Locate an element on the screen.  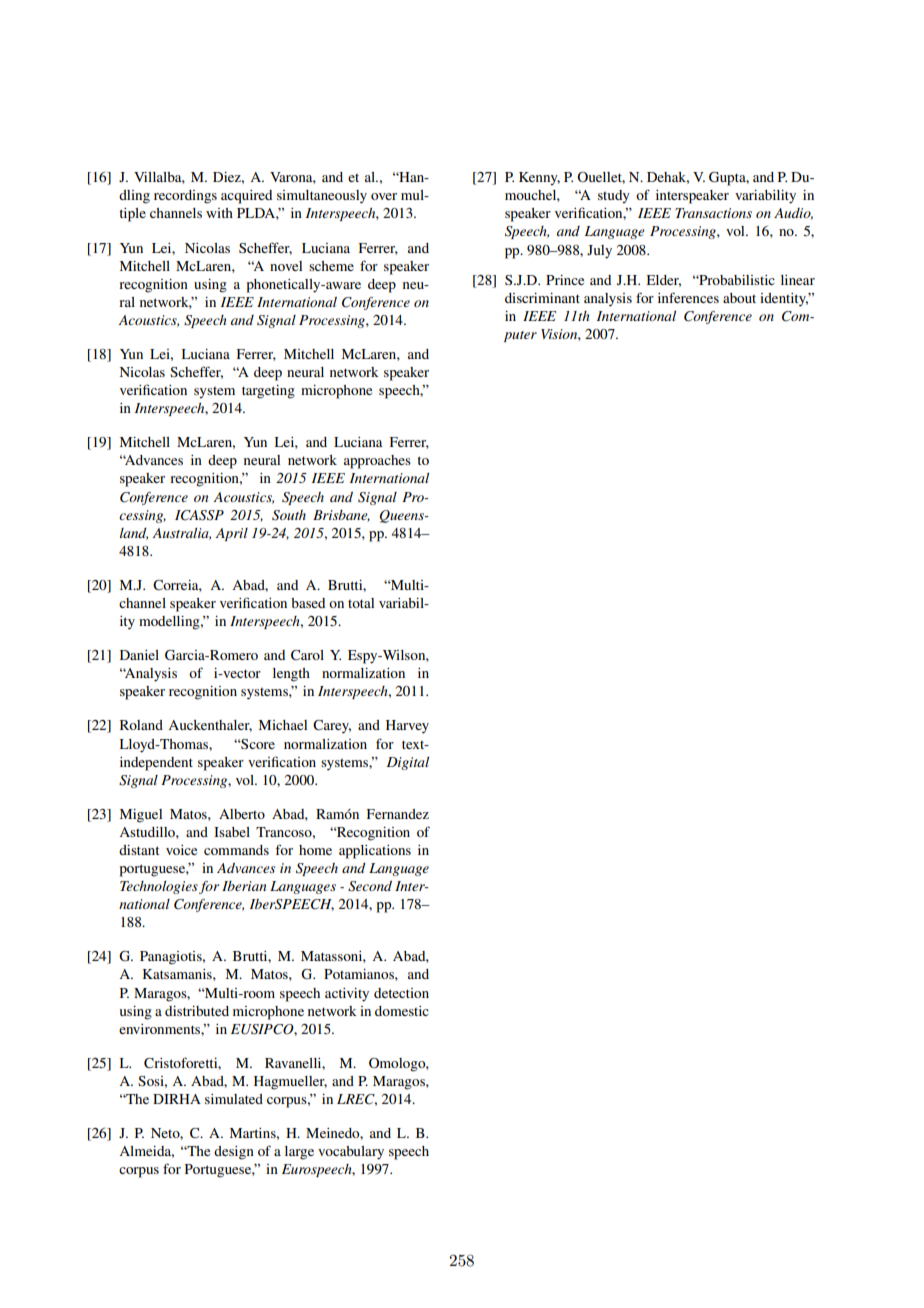
length is located at coordinates (291, 675).
